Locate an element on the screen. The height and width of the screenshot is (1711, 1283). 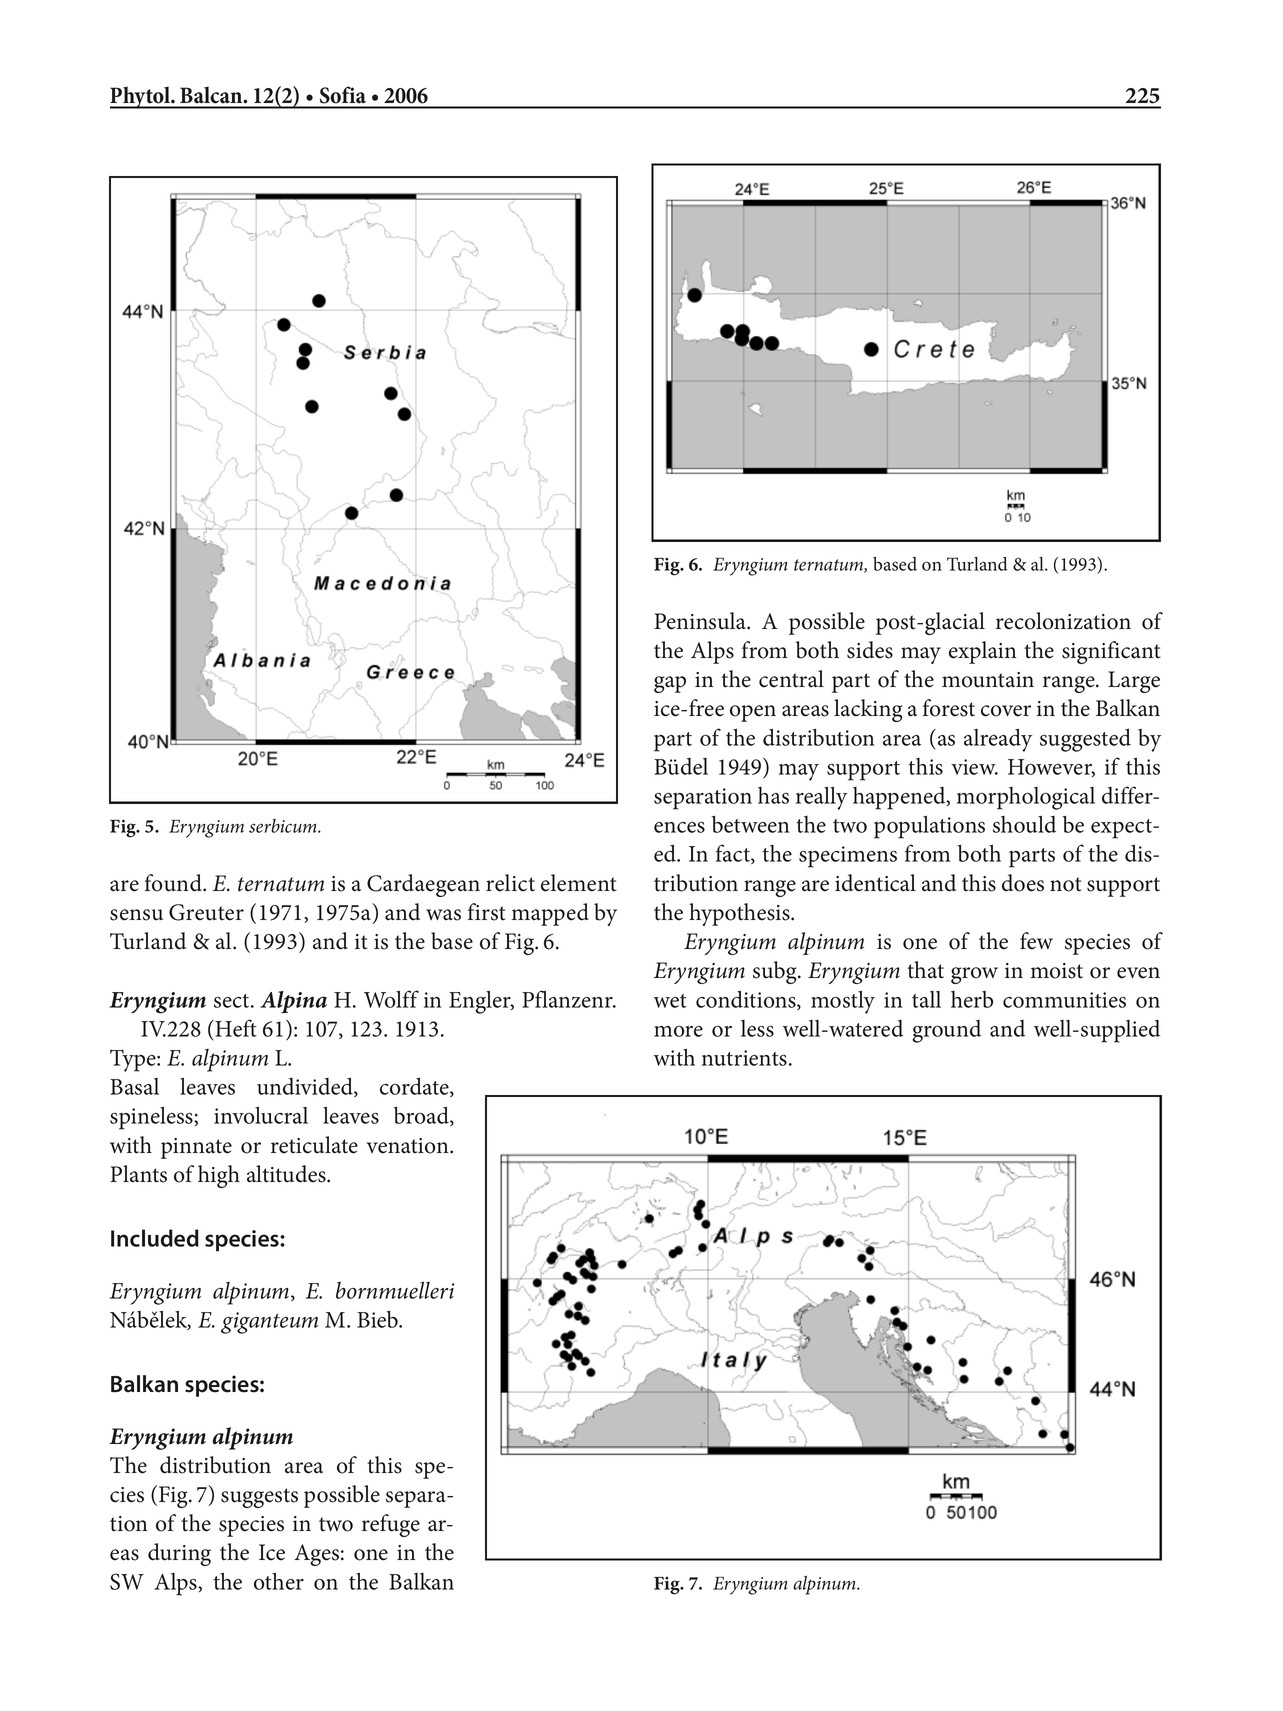
gap is located at coordinates (670, 684).
